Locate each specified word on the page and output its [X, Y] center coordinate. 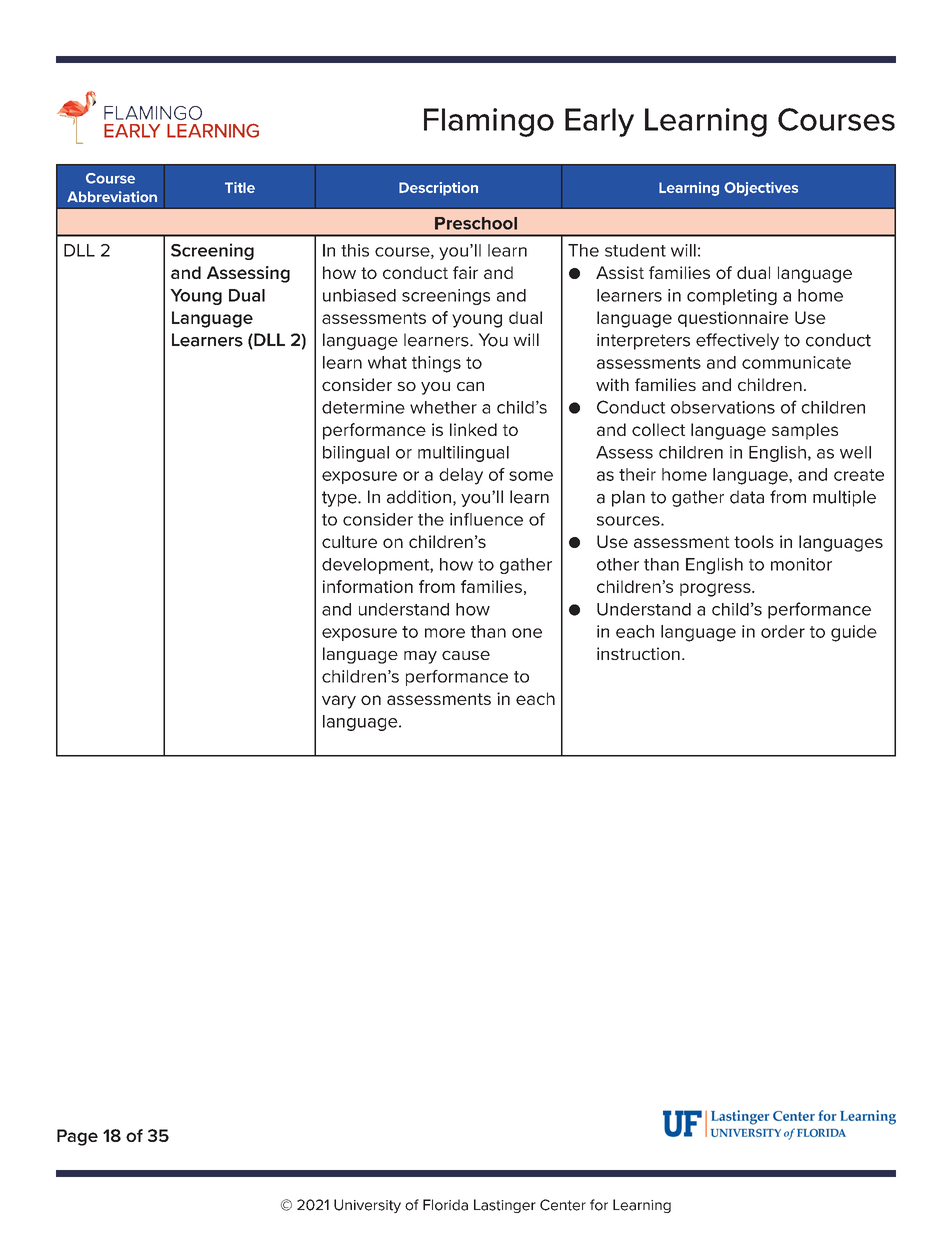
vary [339, 702]
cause [466, 655]
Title [240, 187]
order [783, 631]
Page [77, 1137]
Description [438, 189]
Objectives [761, 189]
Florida [445, 1205]
